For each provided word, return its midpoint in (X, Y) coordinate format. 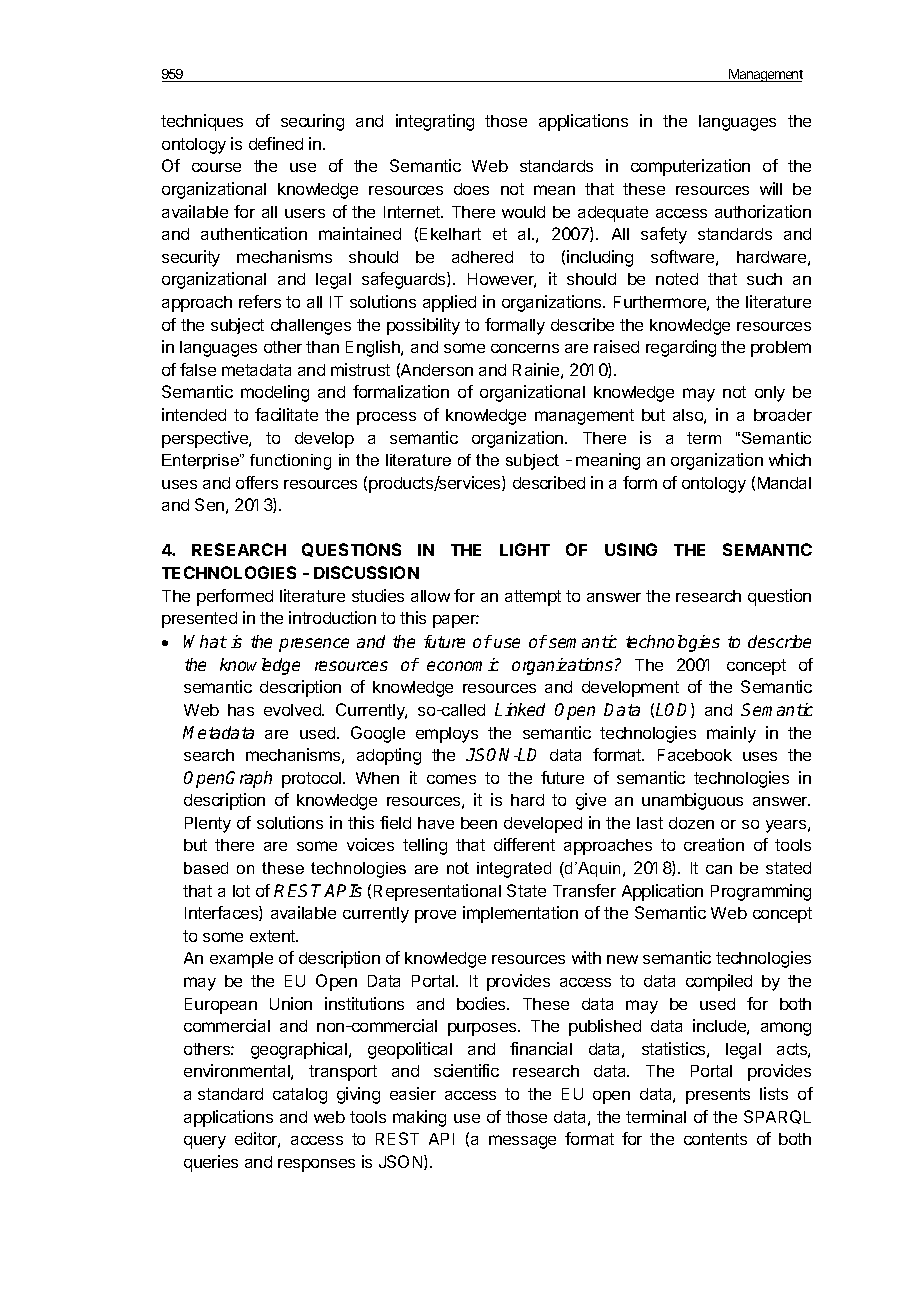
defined (276, 143)
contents (715, 1139)
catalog (300, 1096)
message (522, 1142)
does (471, 189)
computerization (690, 167)
